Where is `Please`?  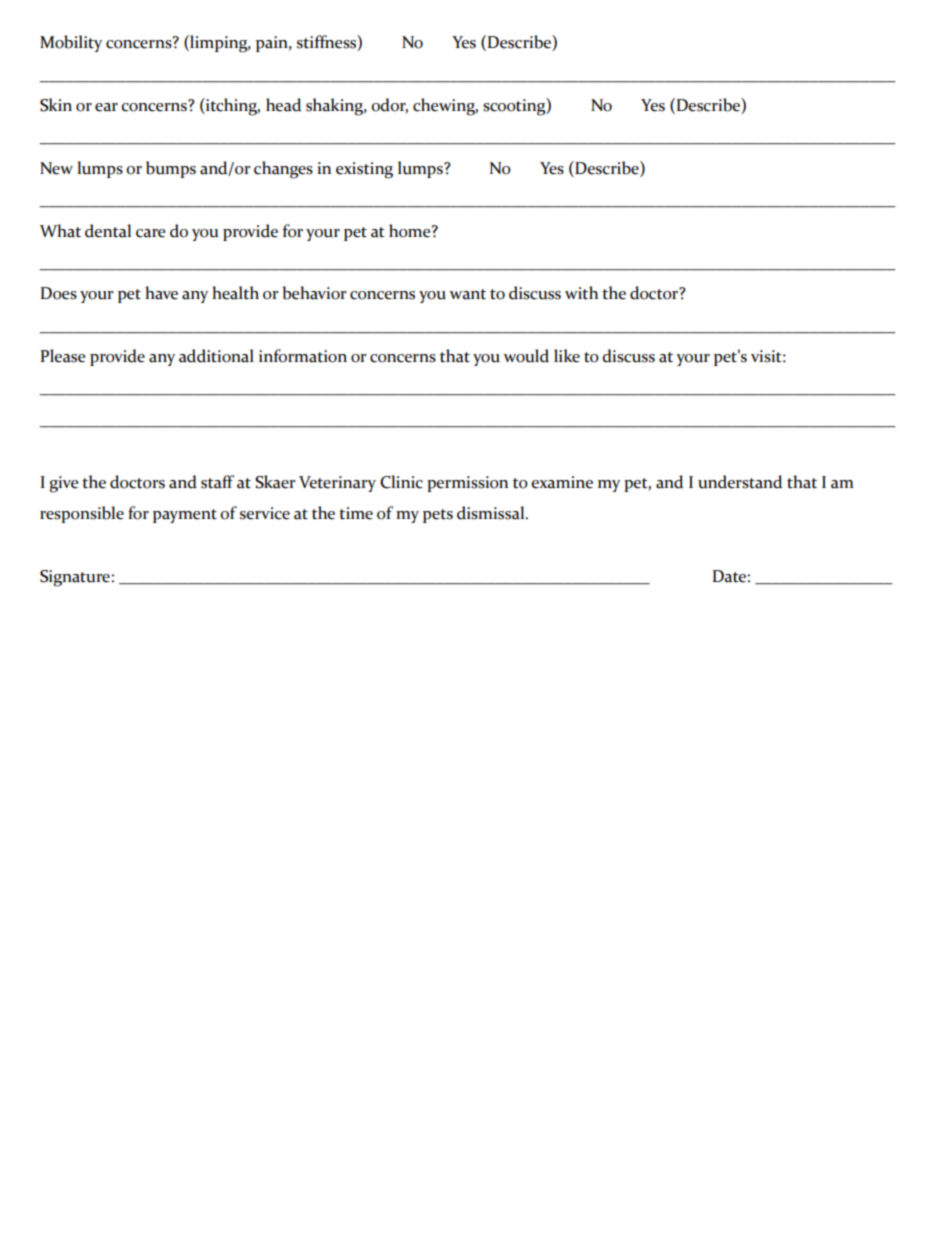 Please is located at coordinates (62, 356).
